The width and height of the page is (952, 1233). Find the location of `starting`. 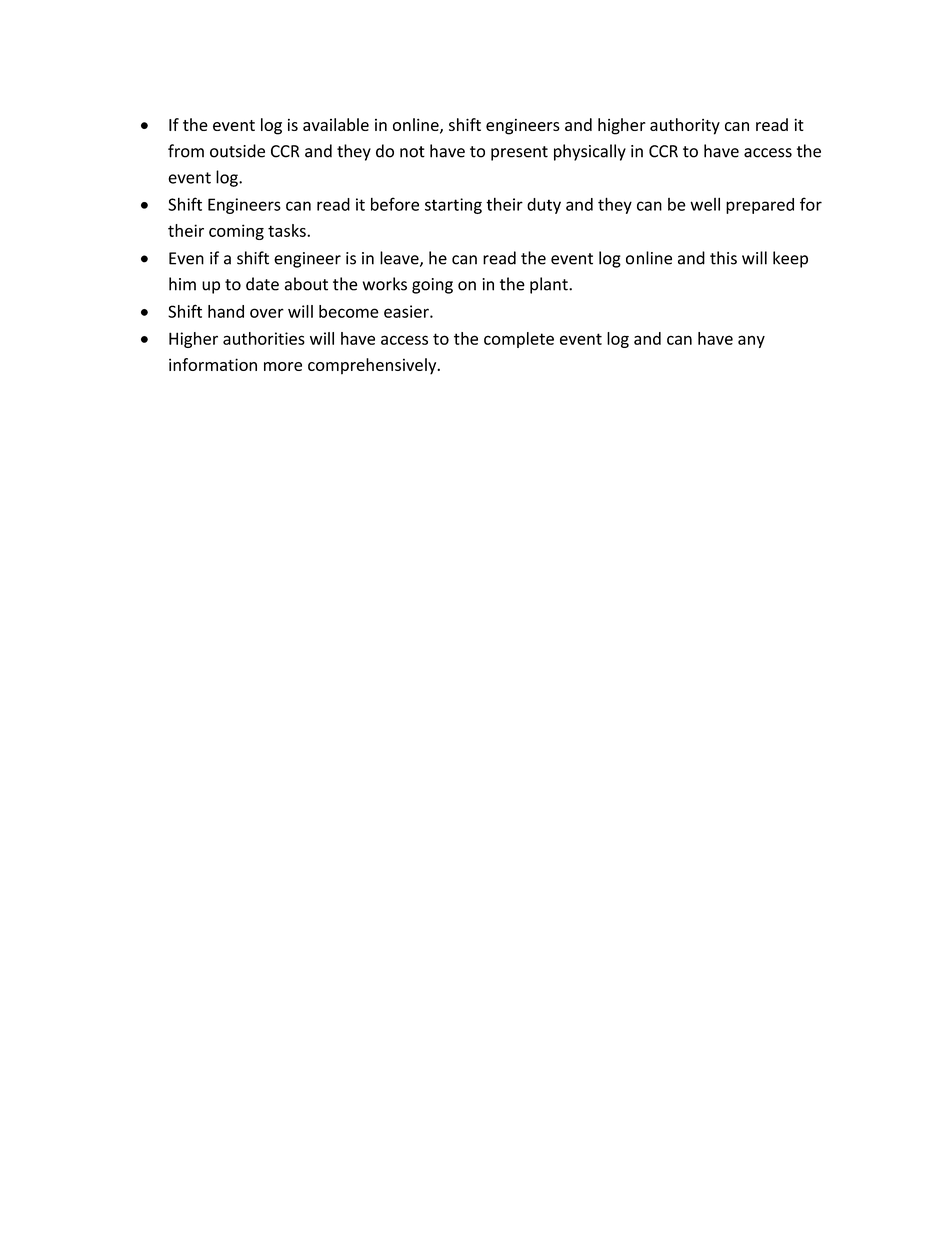

starting is located at coordinates (453, 206).
